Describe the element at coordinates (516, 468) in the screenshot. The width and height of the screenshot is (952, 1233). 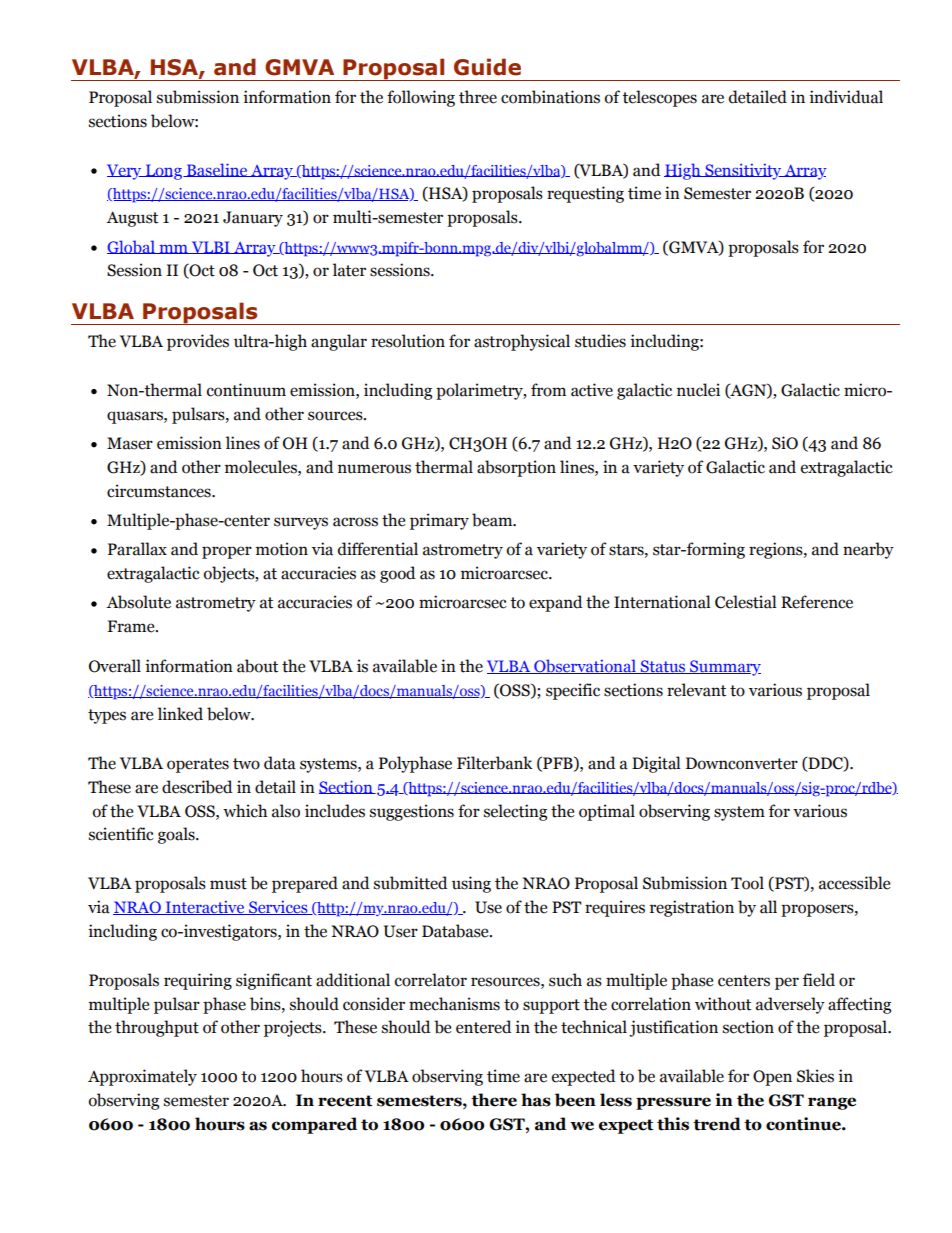
I see `absorption` at that location.
